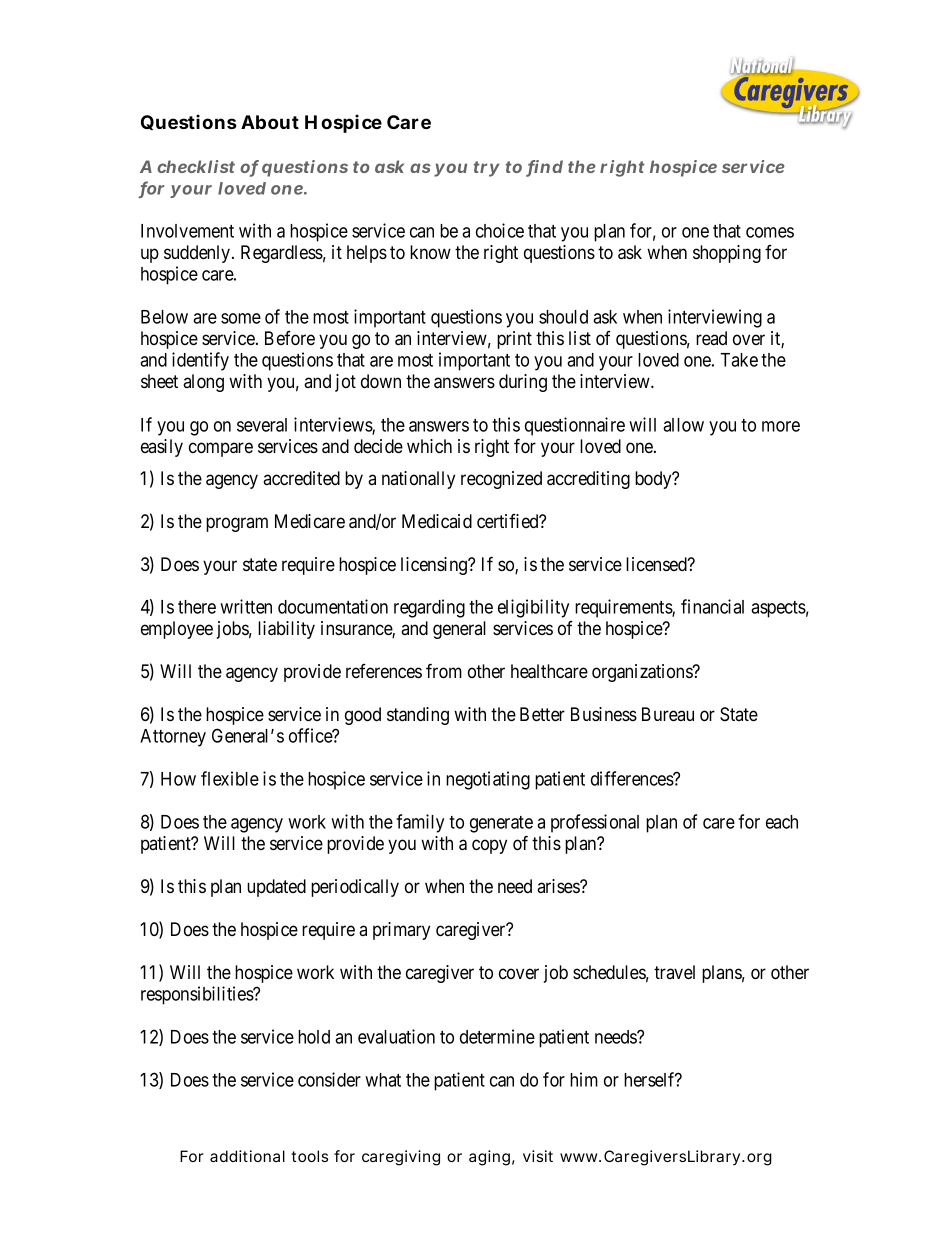 The width and height of the page is (952, 1233). I want to click on try, so click(487, 169).
